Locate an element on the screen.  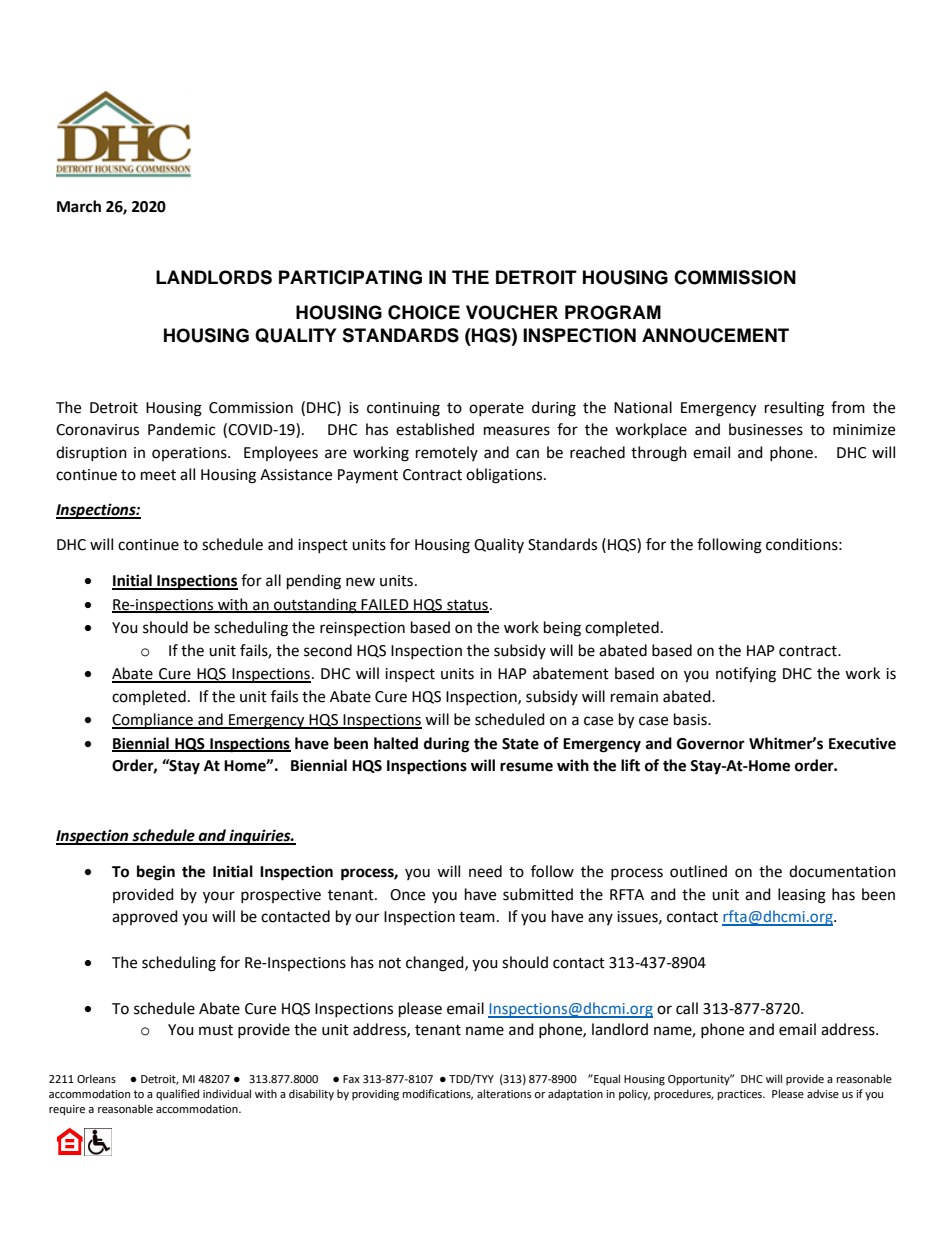
status is located at coordinates (467, 606).
